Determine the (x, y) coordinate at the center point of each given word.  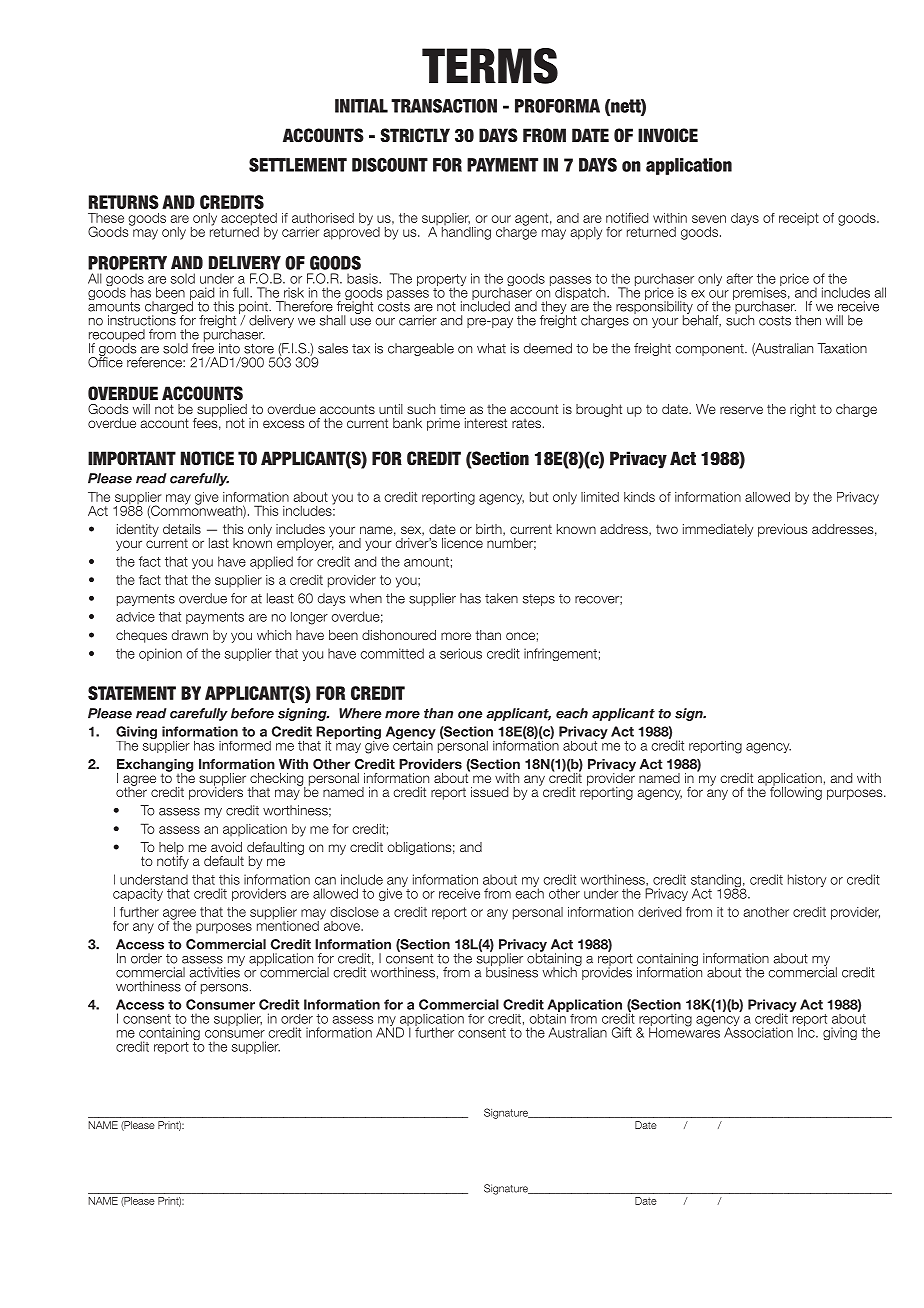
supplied (221, 411)
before (252, 713)
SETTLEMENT (298, 165)
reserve (741, 410)
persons (224, 989)
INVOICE (668, 135)
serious (461, 653)
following (796, 792)
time (452, 409)
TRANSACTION (444, 106)
